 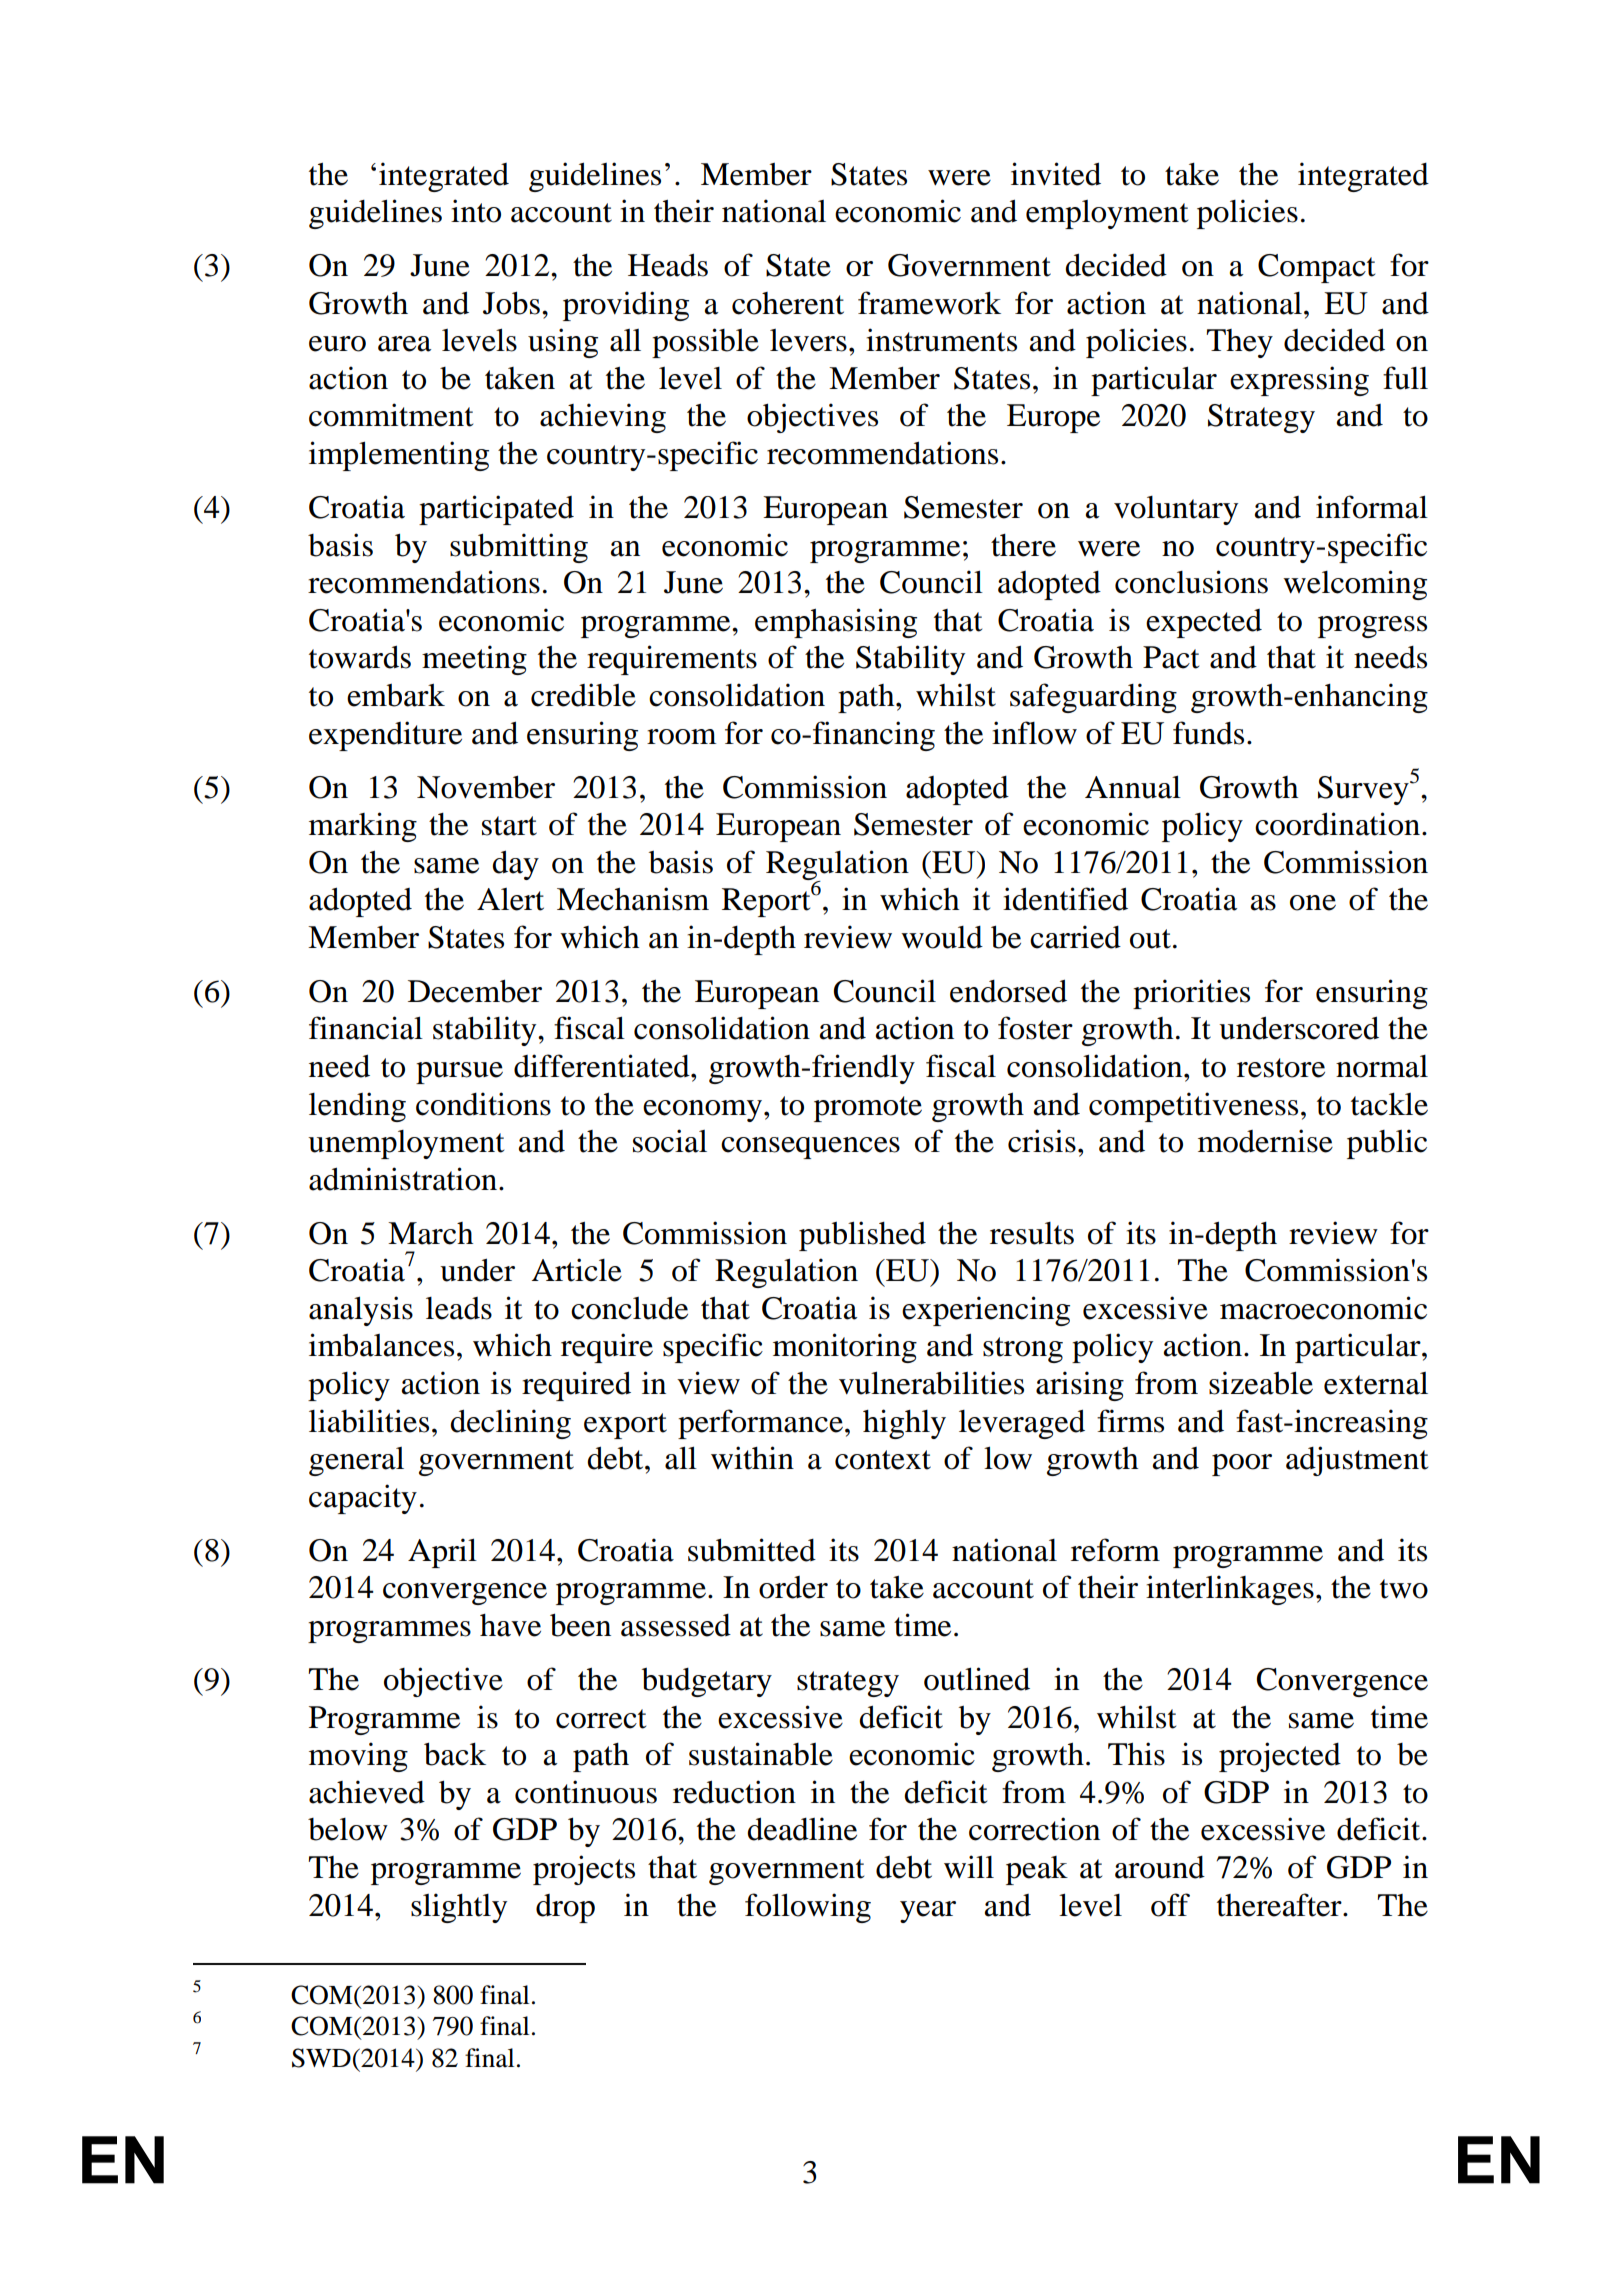 I want to click on They, so click(x=1240, y=343).
